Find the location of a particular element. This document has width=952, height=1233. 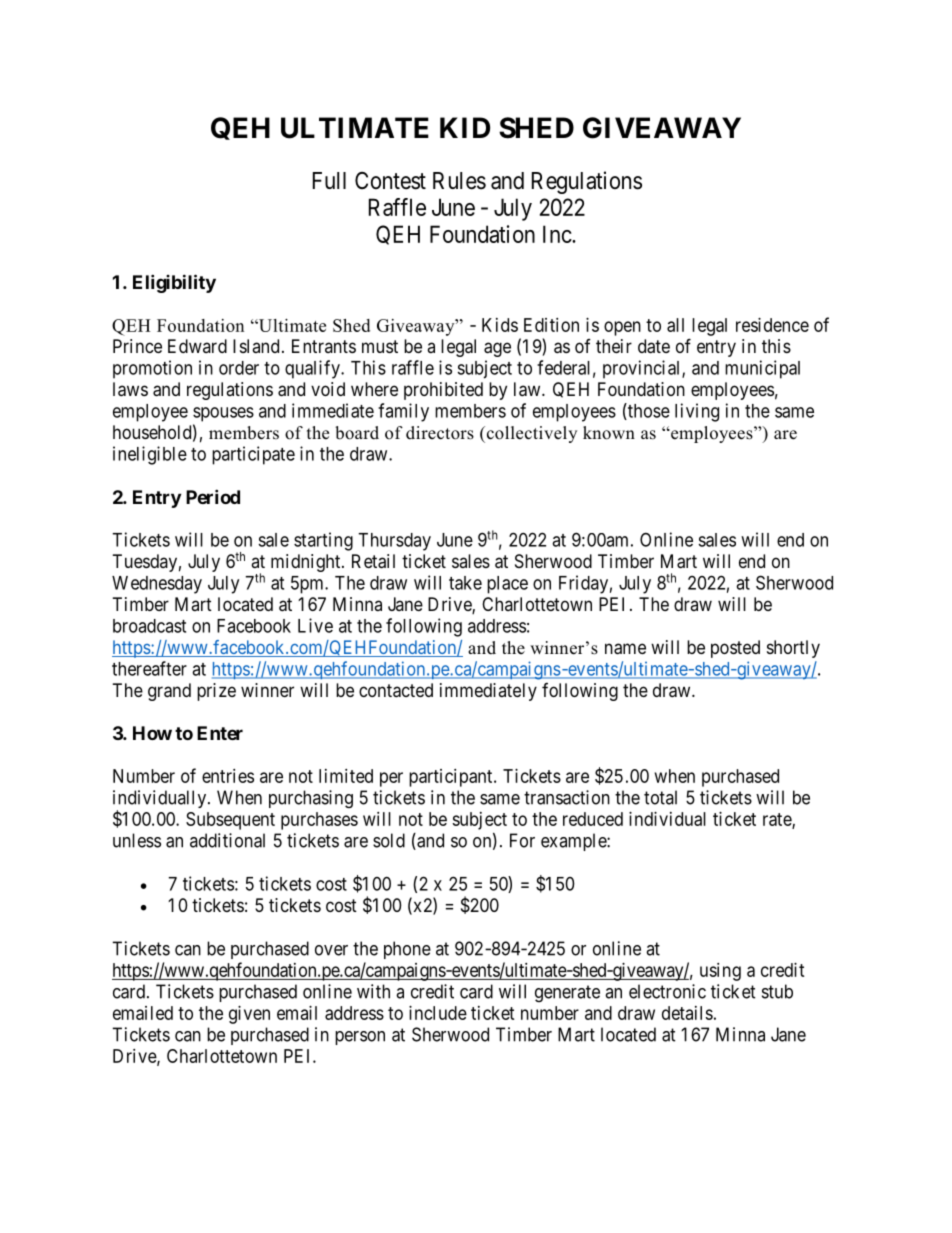

Eligibility is located at coordinates (174, 283).
